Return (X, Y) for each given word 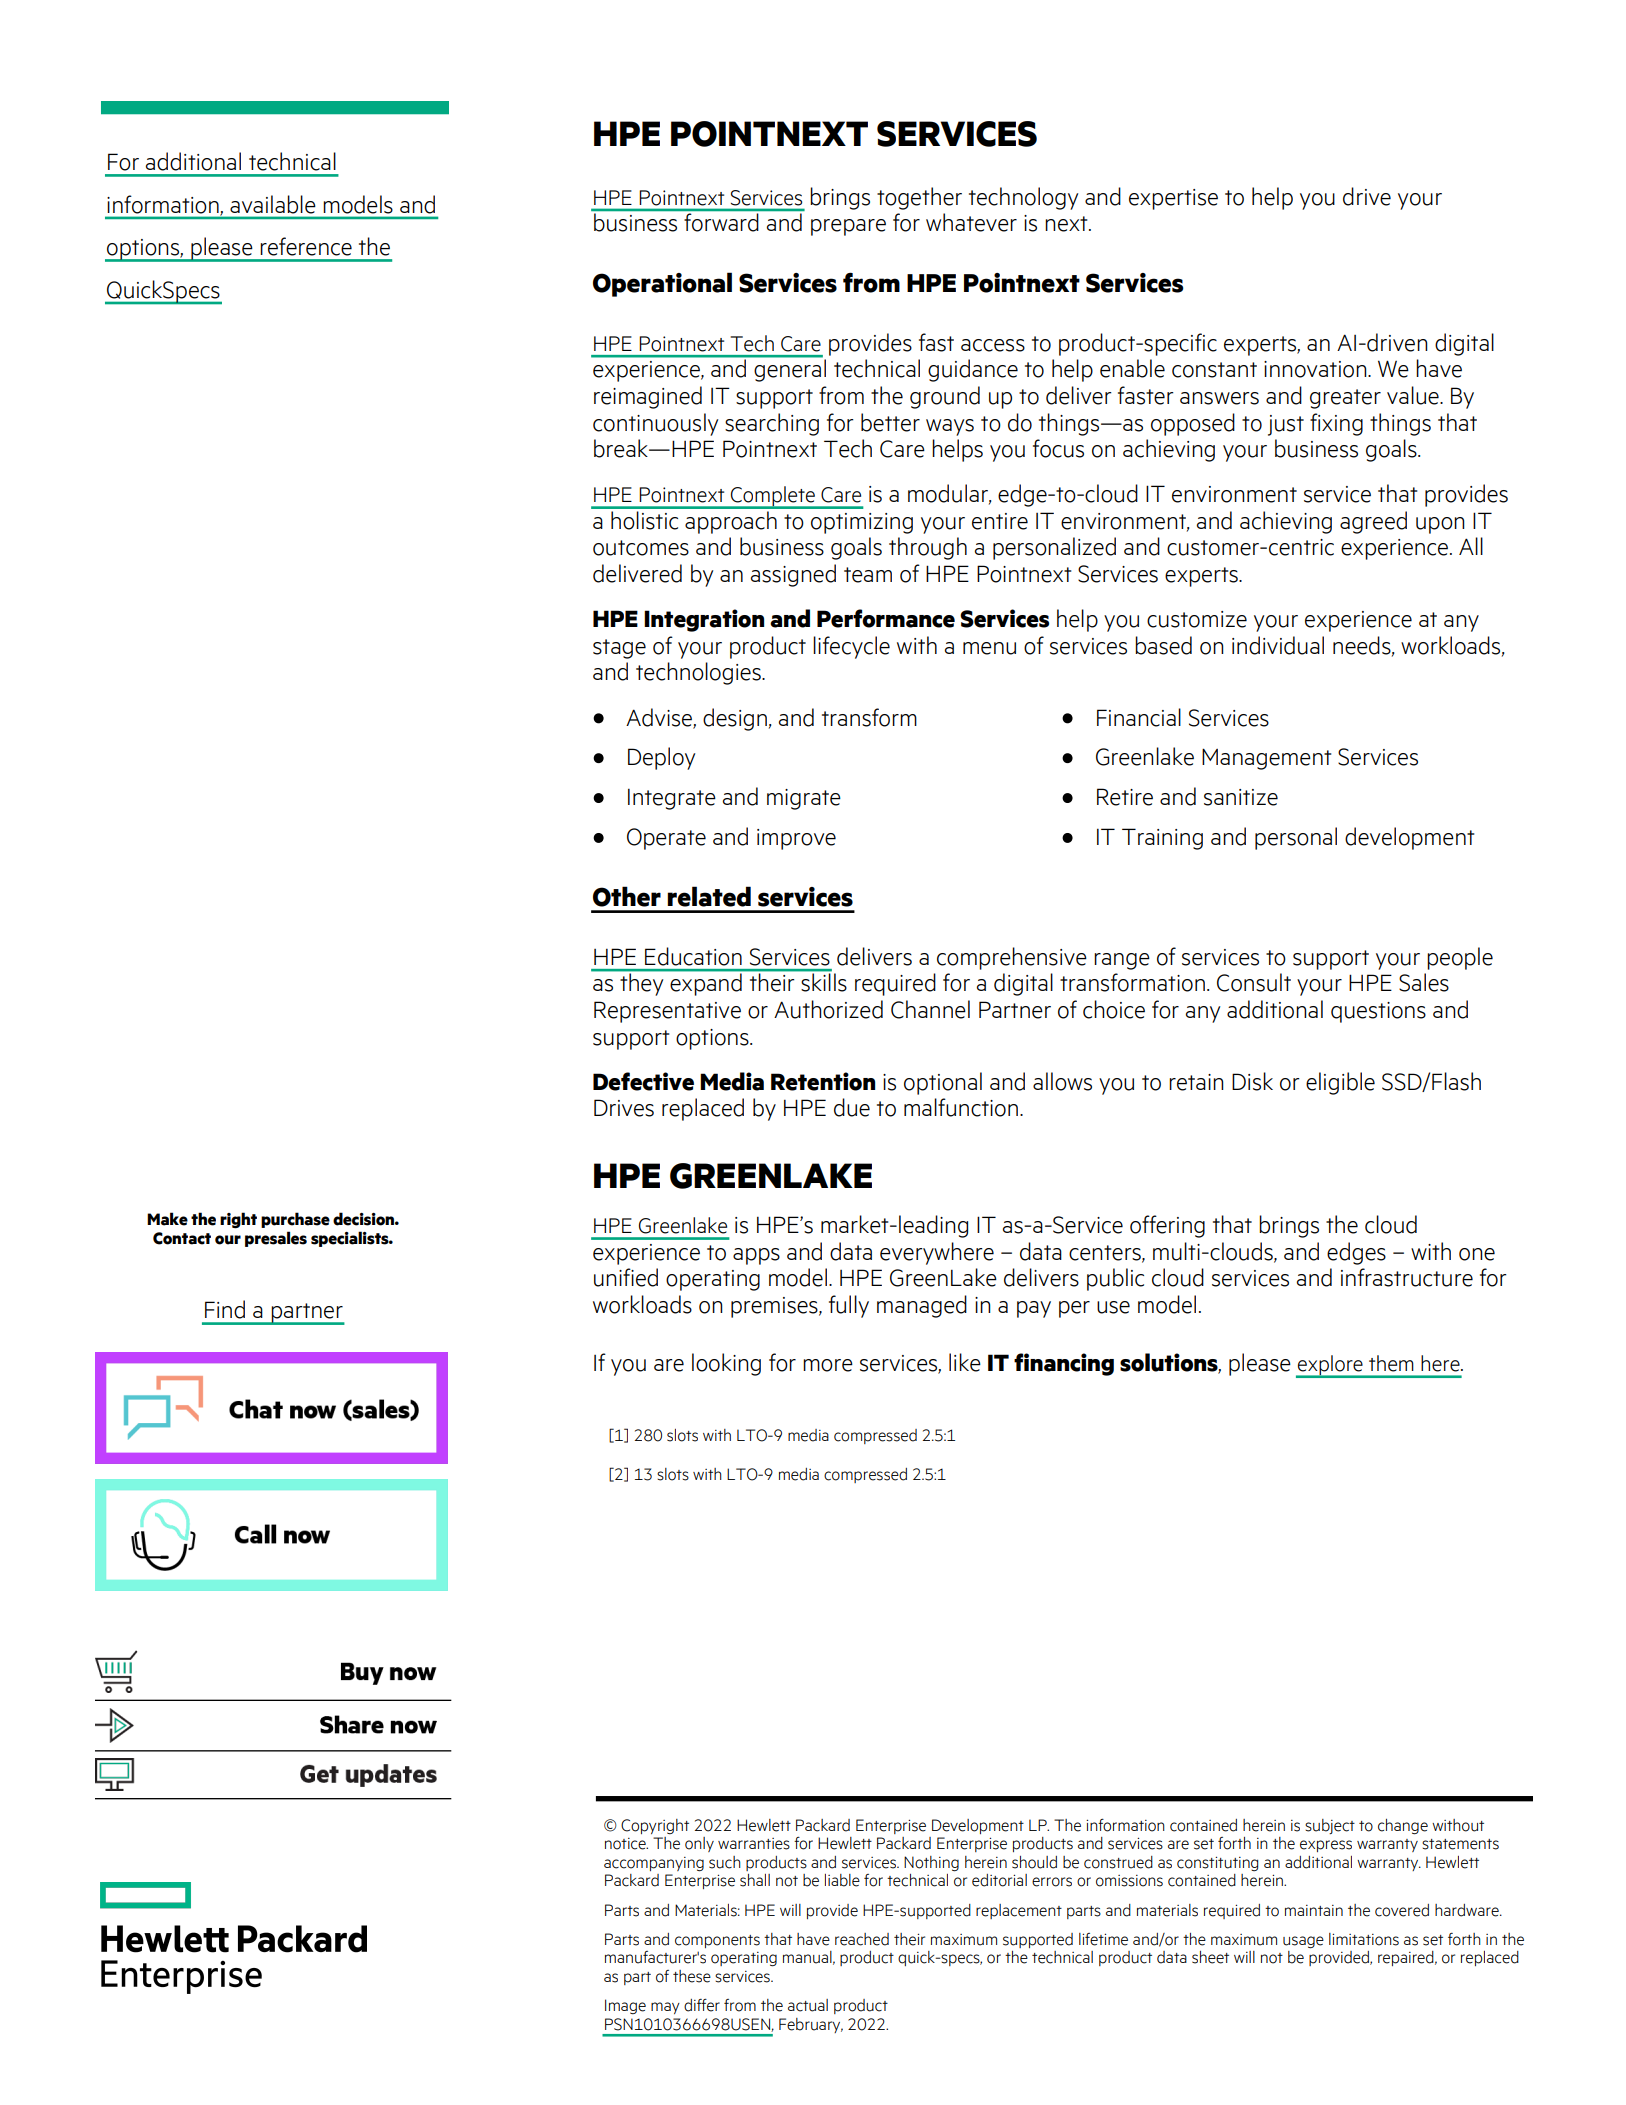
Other (627, 896)
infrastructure (1407, 1277)
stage (619, 649)
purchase (295, 1220)
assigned (793, 575)
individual (1278, 645)
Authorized (828, 1009)
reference (306, 246)
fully (849, 1306)
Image (625, 2006)
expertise (1173, 199)
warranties (754, 1844)
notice (626, 1844)
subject (1330, 1826)
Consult (1254, 982)
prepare (848, 227)
